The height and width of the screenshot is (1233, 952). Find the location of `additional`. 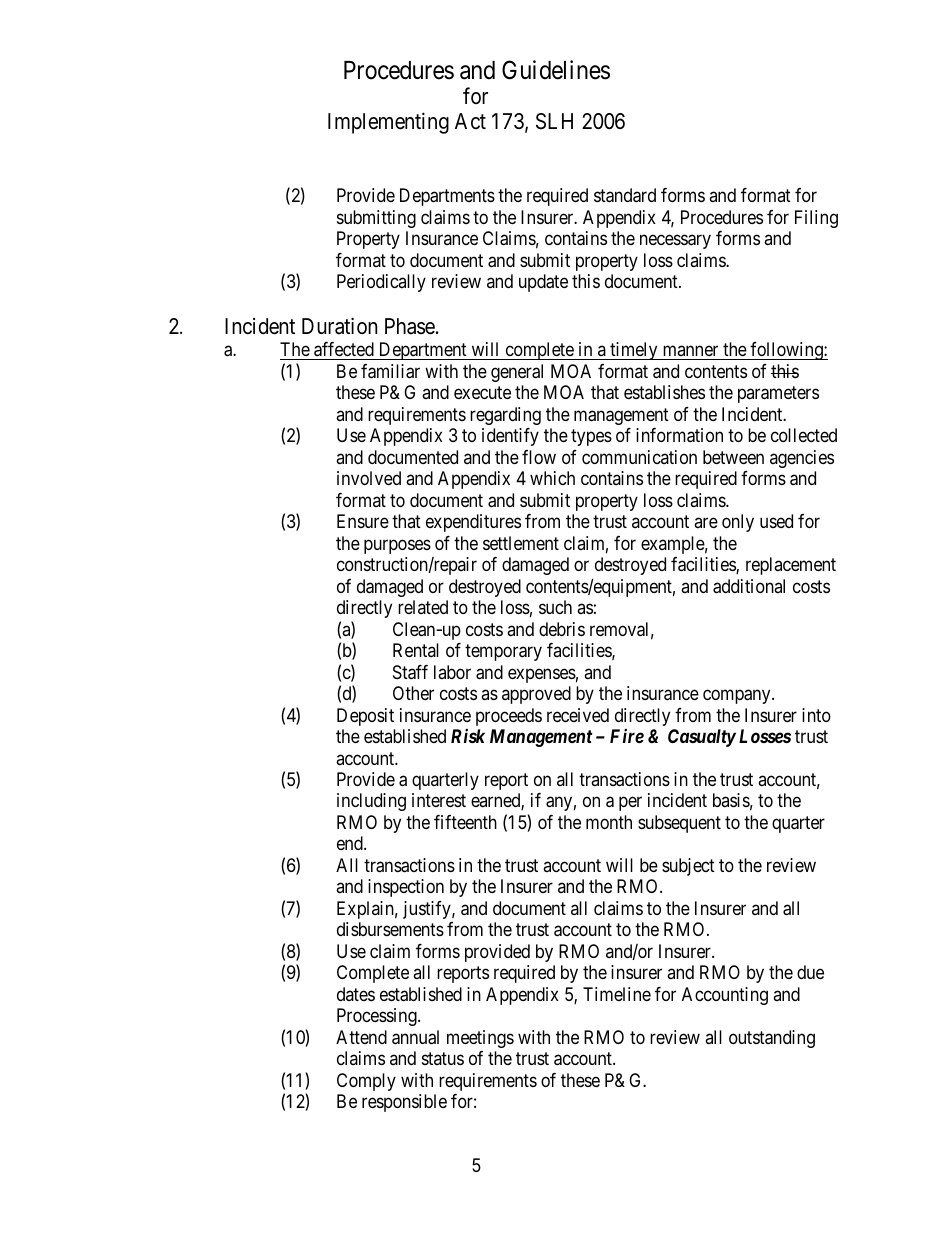

additional is located at coordinates (749, 586).
